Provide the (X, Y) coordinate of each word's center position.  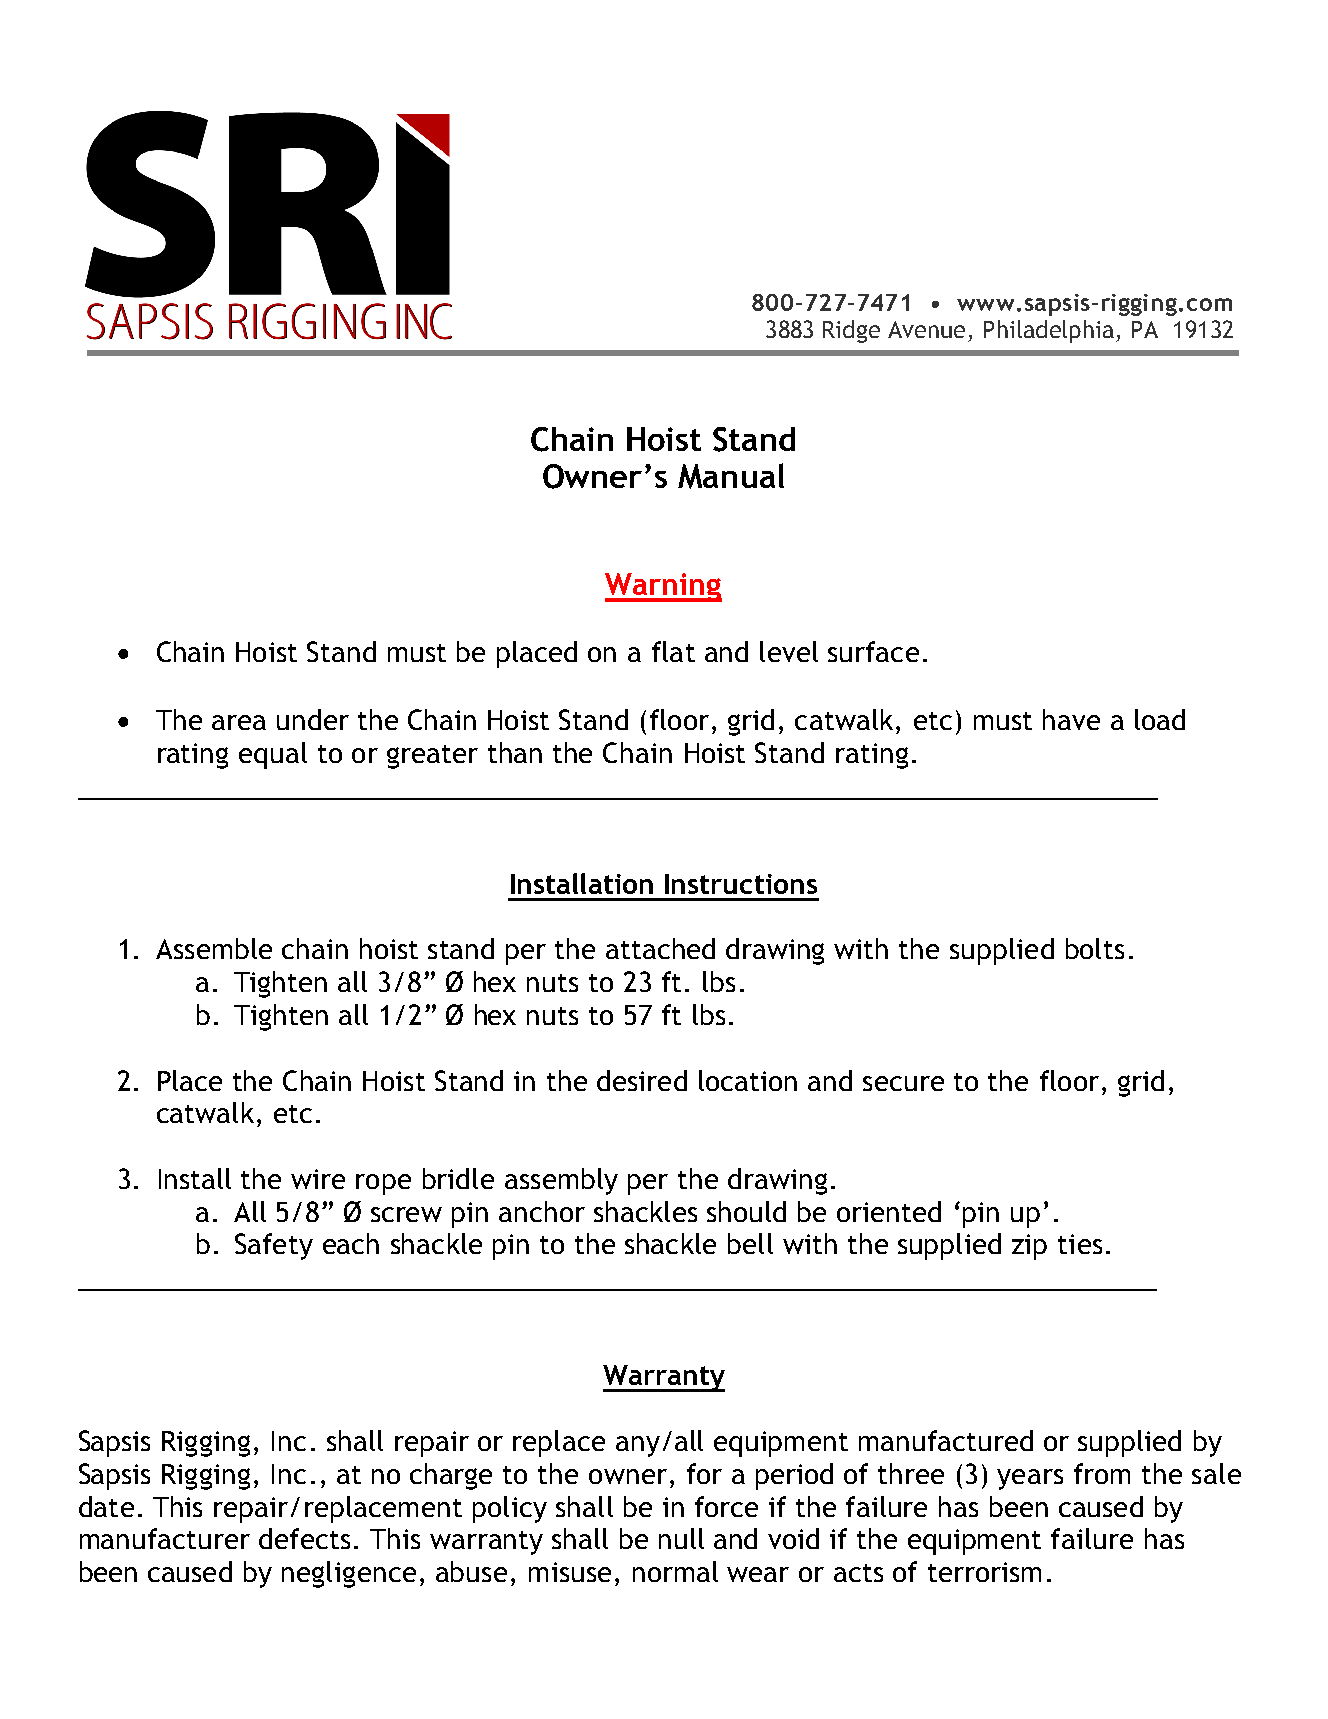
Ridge (851, 331)
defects (304, 1538)
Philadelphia (1049, 331)
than (515, 752)
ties (1080, 1244)
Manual (731, 476)
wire (318, 1179)
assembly (561, 1181)
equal (273, 755)
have (1071, 719)
